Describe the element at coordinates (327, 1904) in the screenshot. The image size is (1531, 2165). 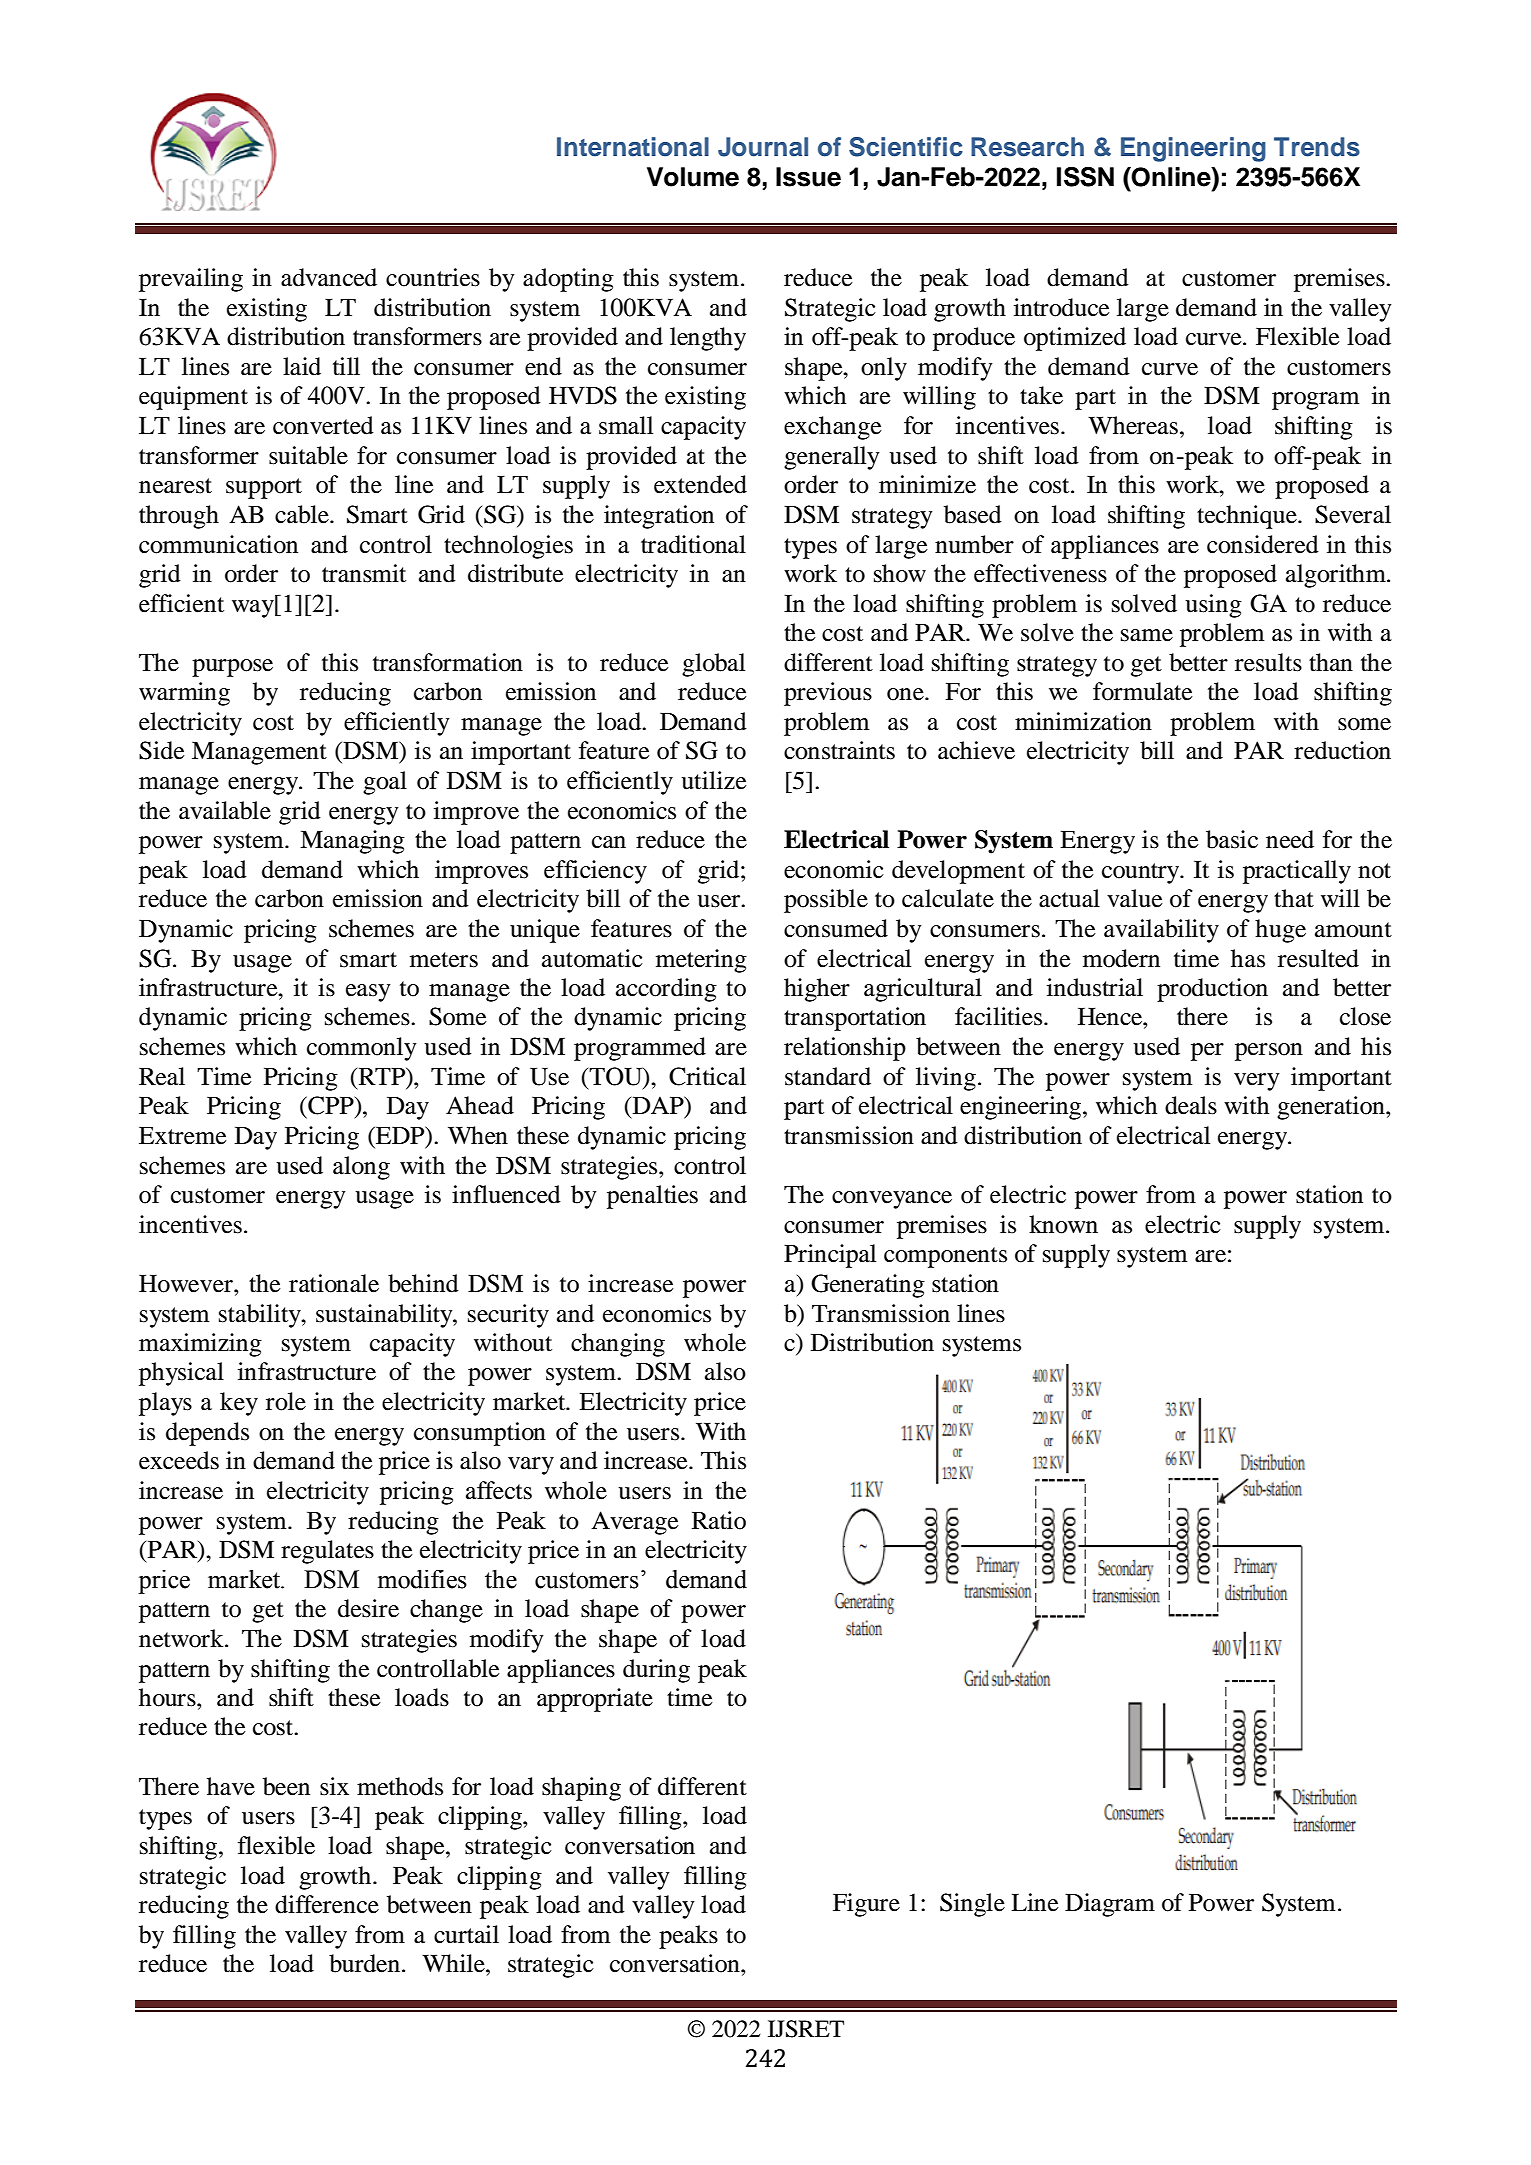
I see `difference` at that location.
